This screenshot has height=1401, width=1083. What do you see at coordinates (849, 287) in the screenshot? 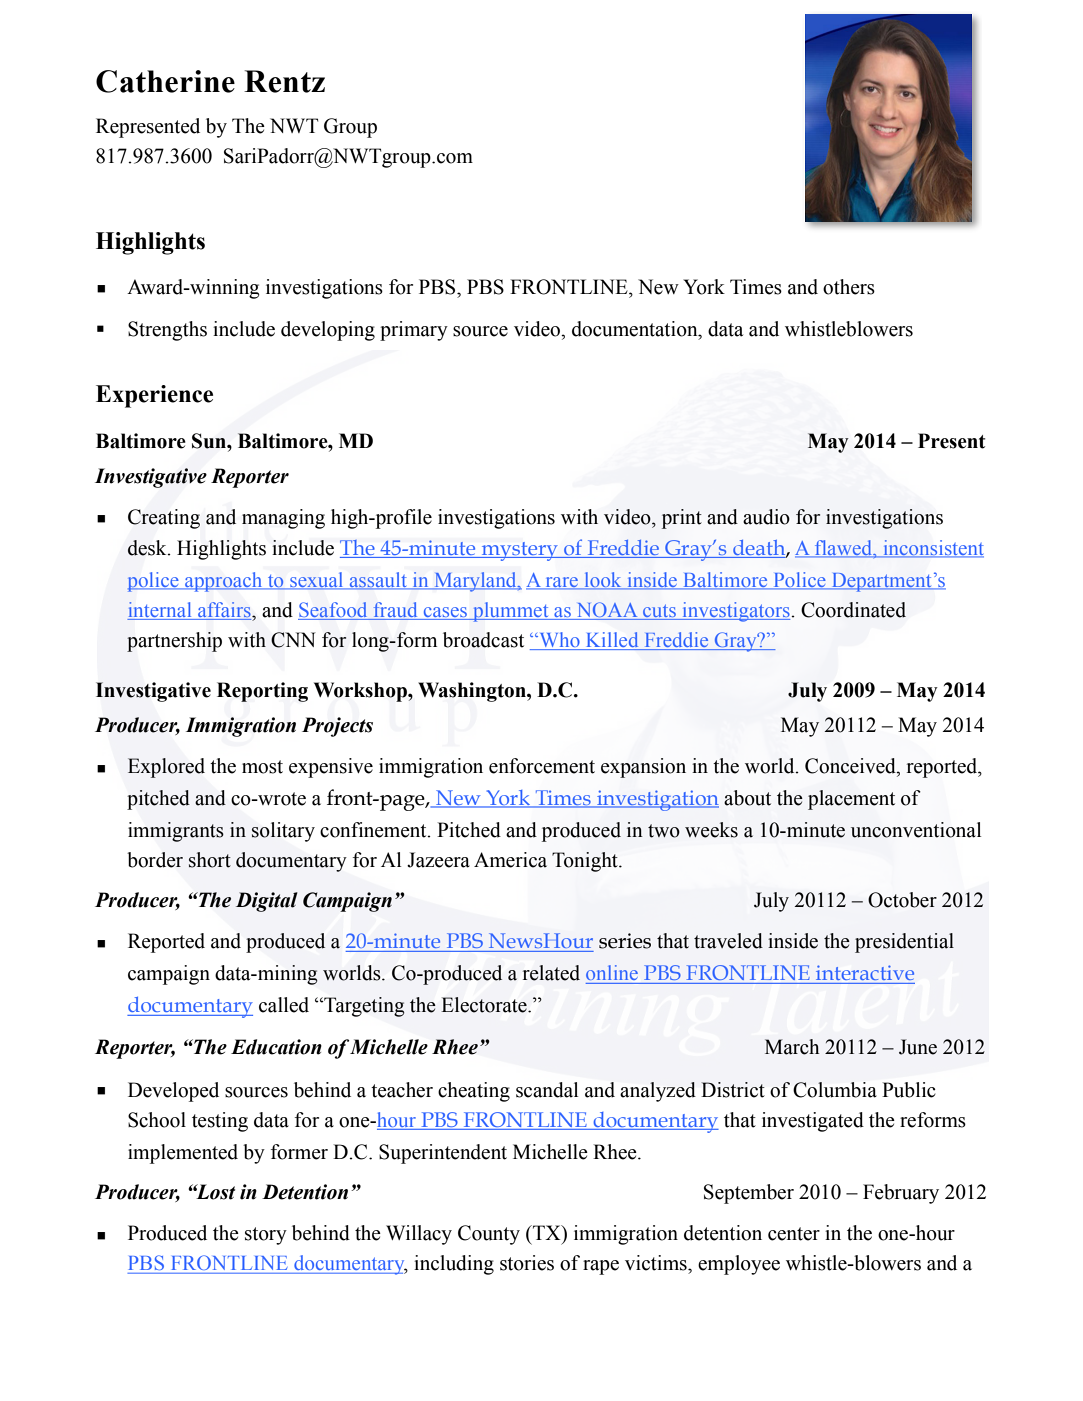
I see `others` at bounding box center [849, 287].
